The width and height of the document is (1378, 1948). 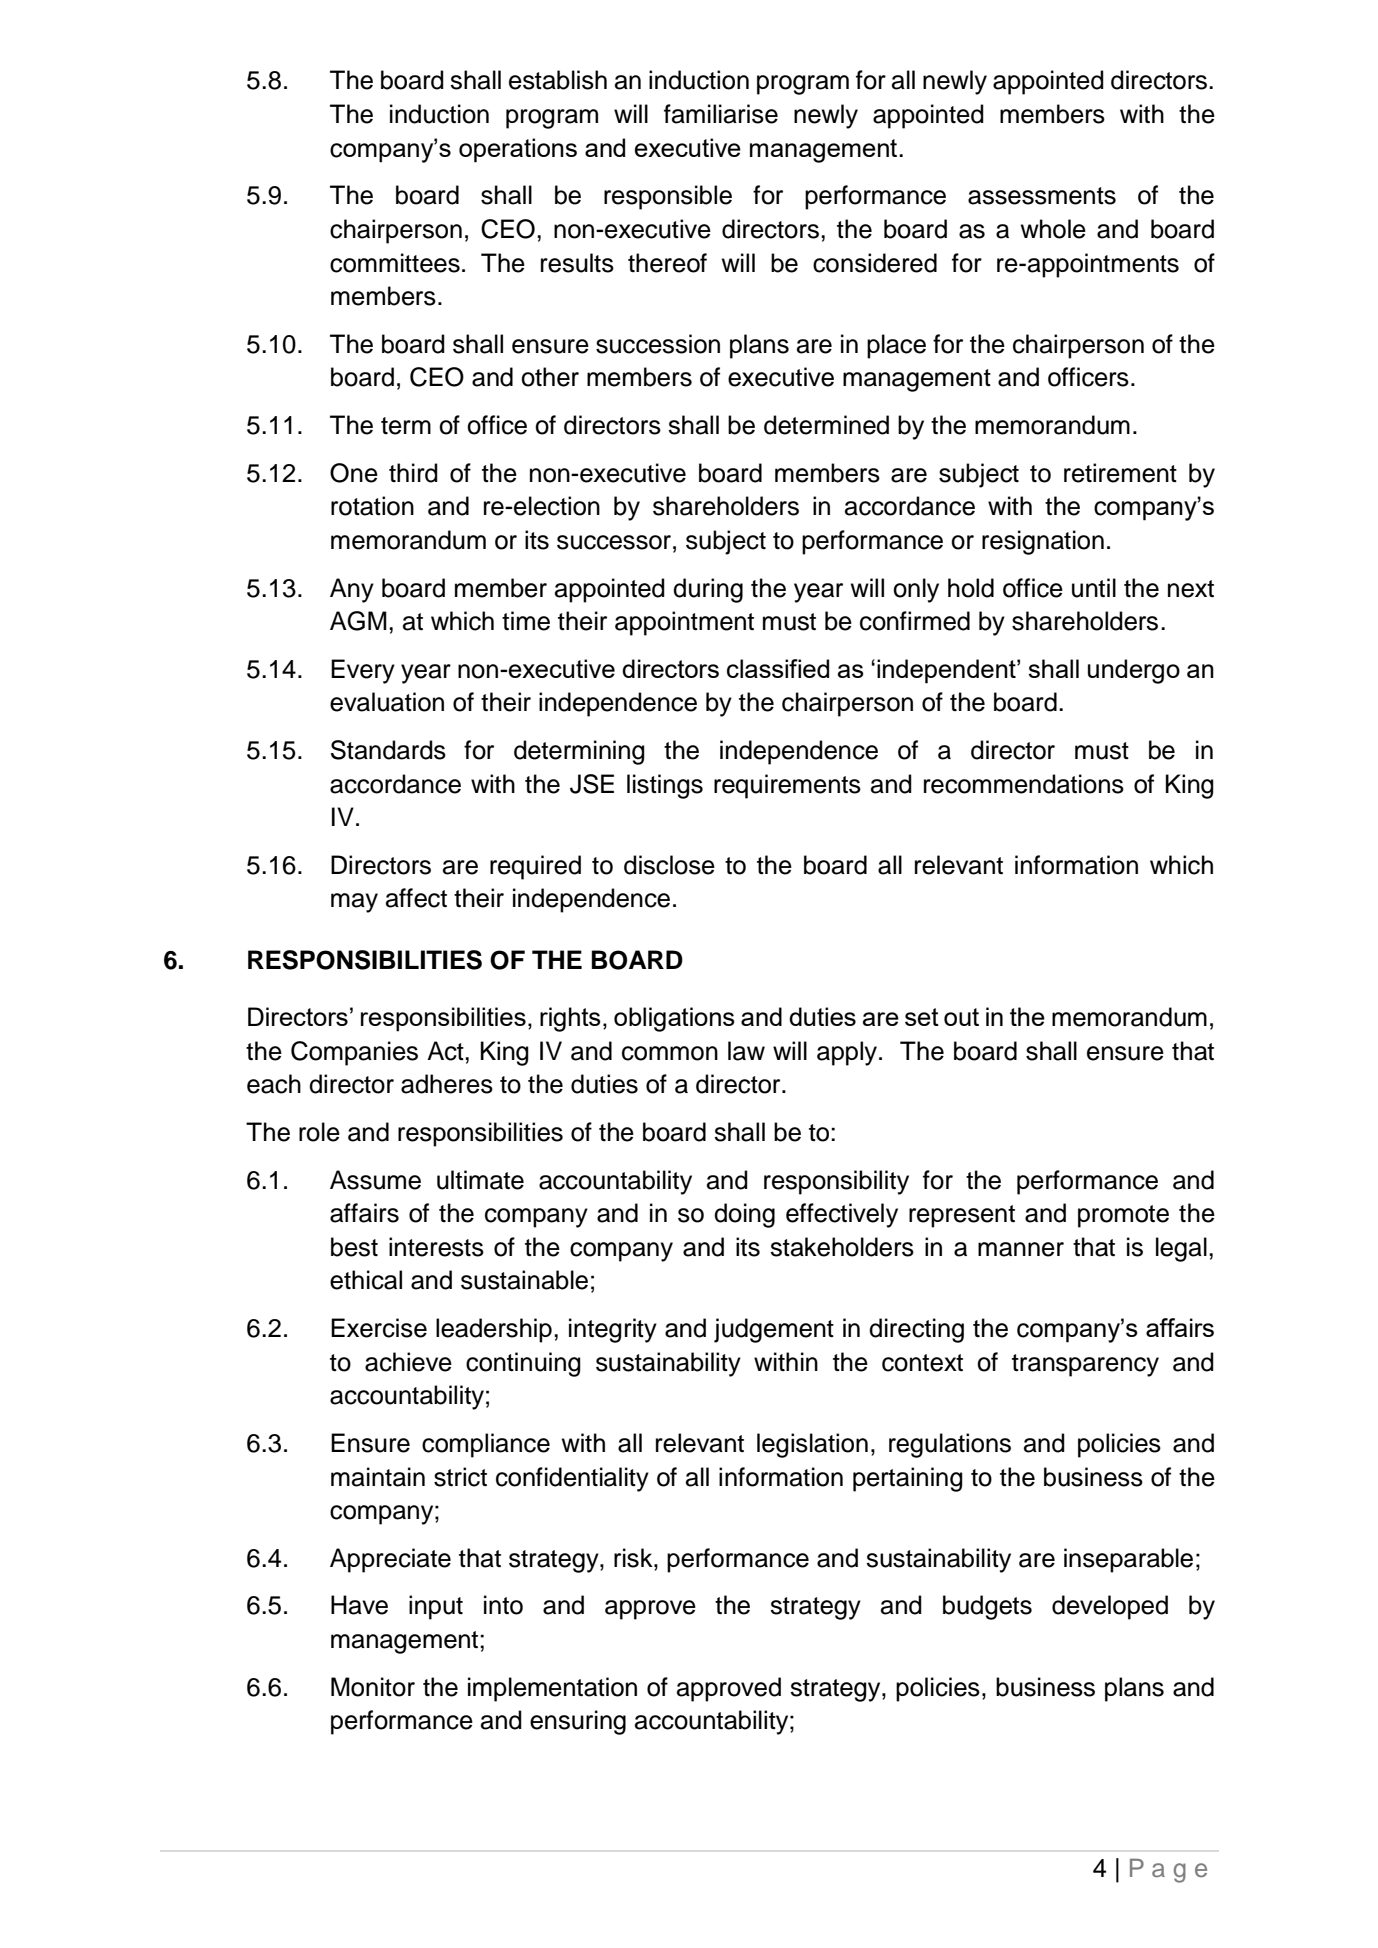 What do you see at coordinates (1123, 1216) in the document?
I see `promote` at bounding box center [1123, 1216].
